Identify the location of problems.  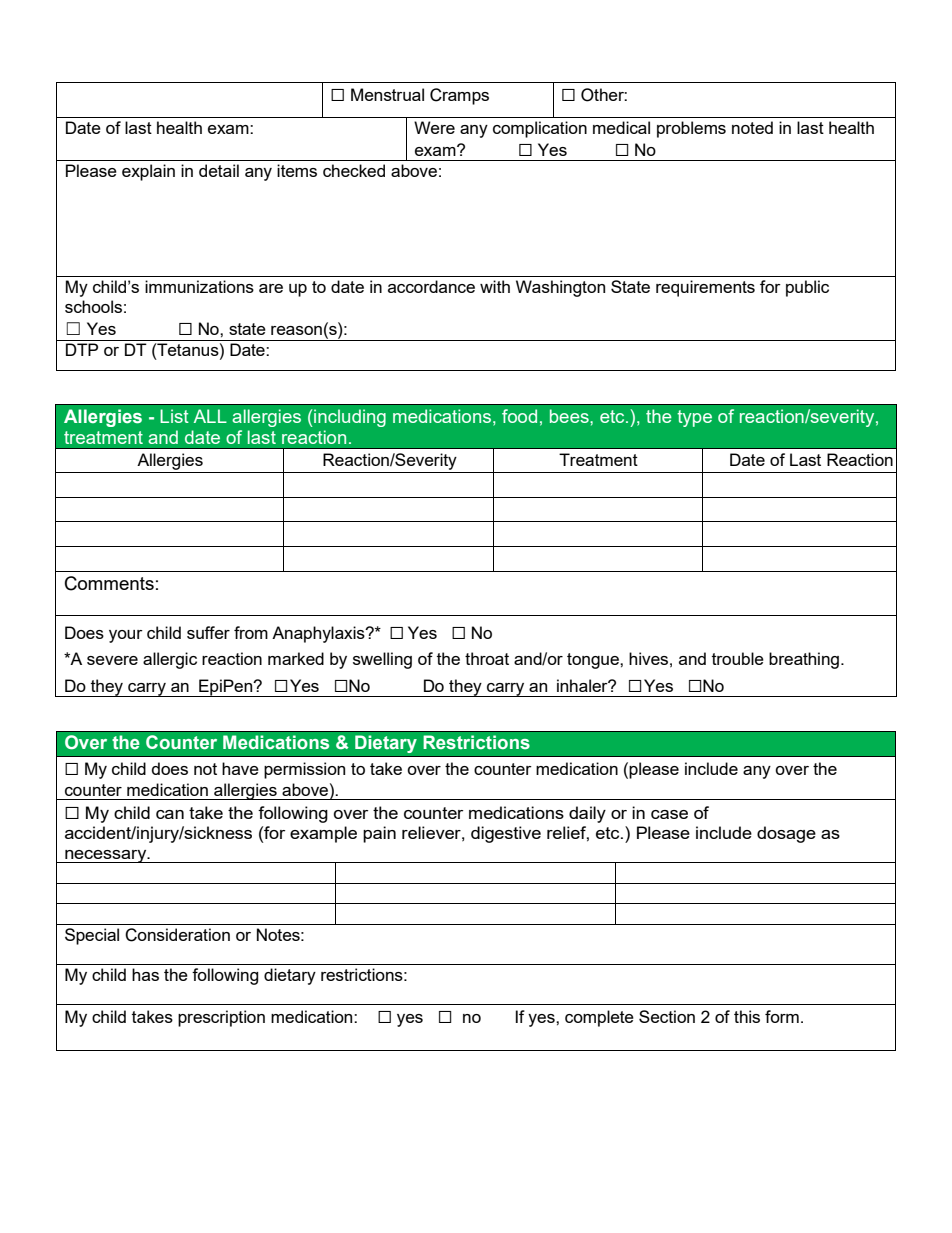
(691, 129).
